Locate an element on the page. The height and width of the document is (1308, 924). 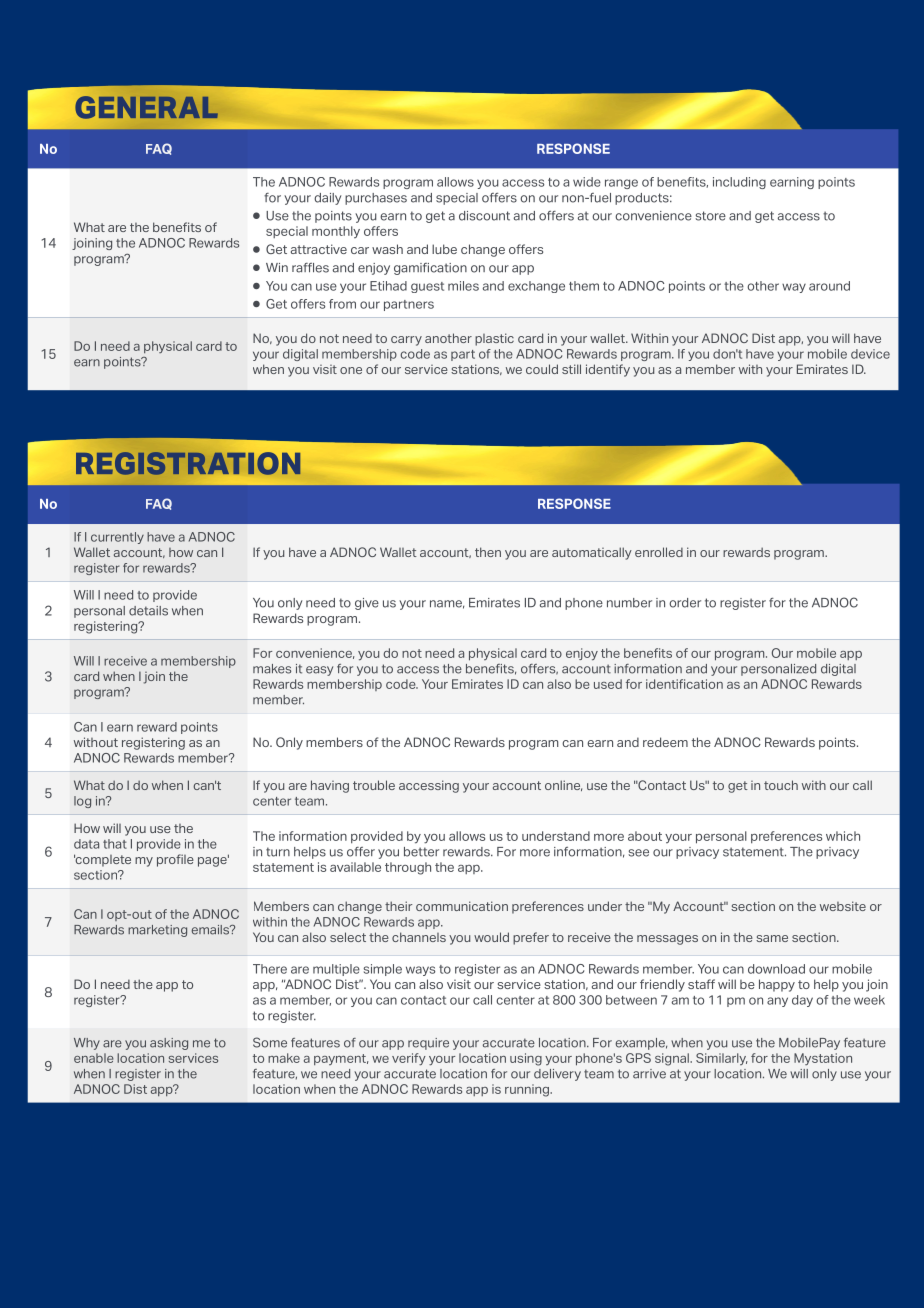
including is located at coordinates (739, 183).
